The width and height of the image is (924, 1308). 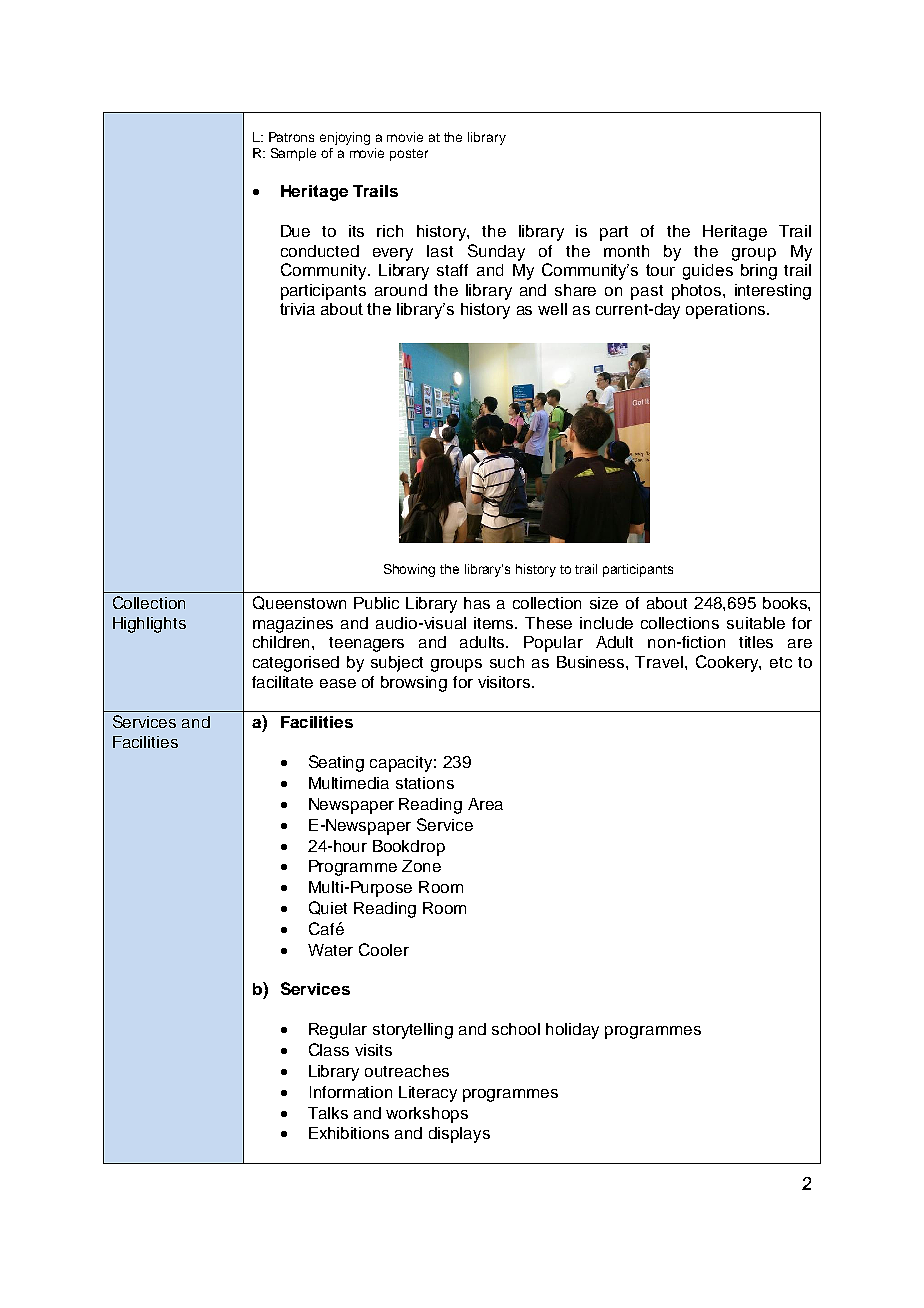 What do you see at coordinates (459, 1135) in the image?
I see `displays` at bounding box center [459, 1135].
